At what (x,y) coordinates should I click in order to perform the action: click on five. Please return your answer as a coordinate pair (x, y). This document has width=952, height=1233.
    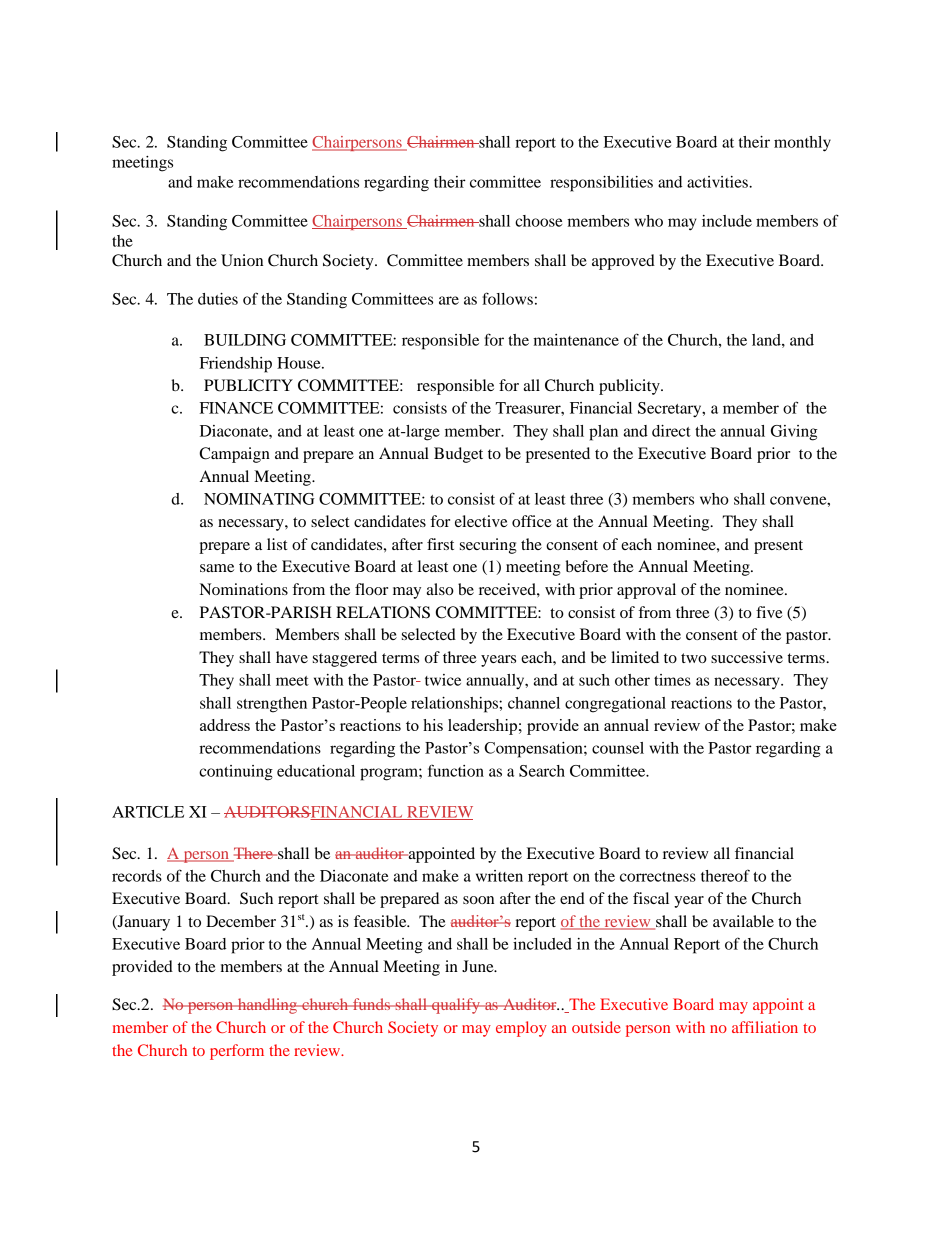
    Looking at the image, I should click on (769, 612).
